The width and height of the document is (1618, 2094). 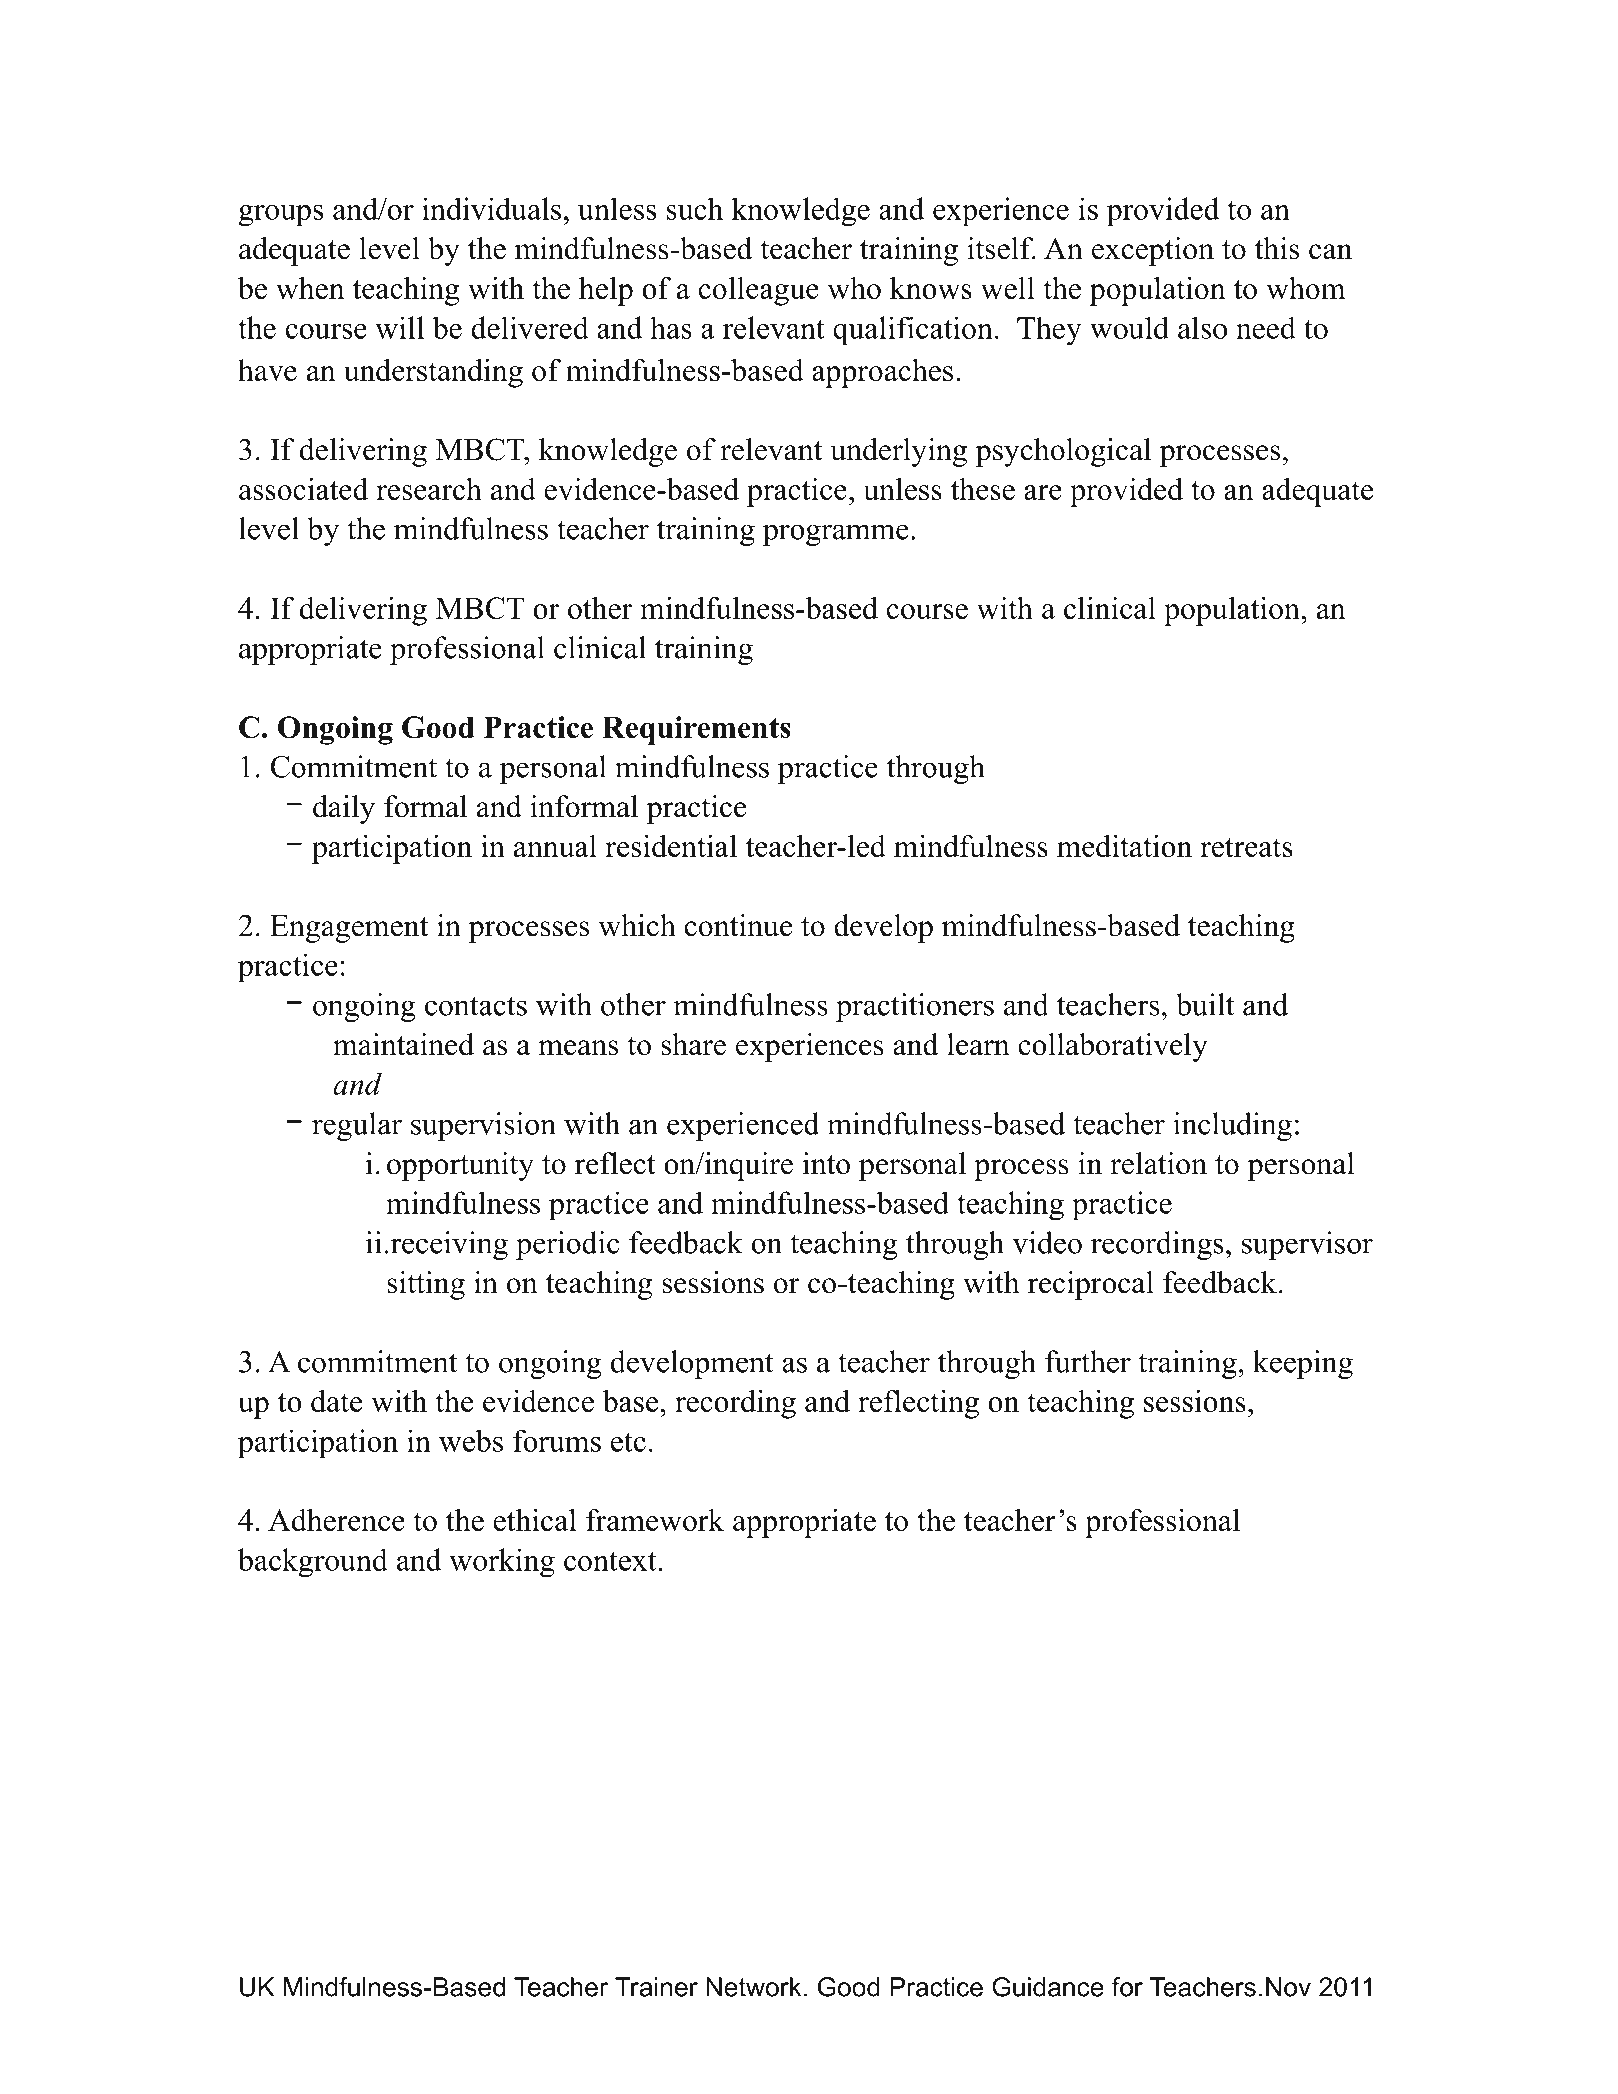 What do you see at coordinates (336, 1400) in the document?
I see `date` at bounding box center [336, 1400].
